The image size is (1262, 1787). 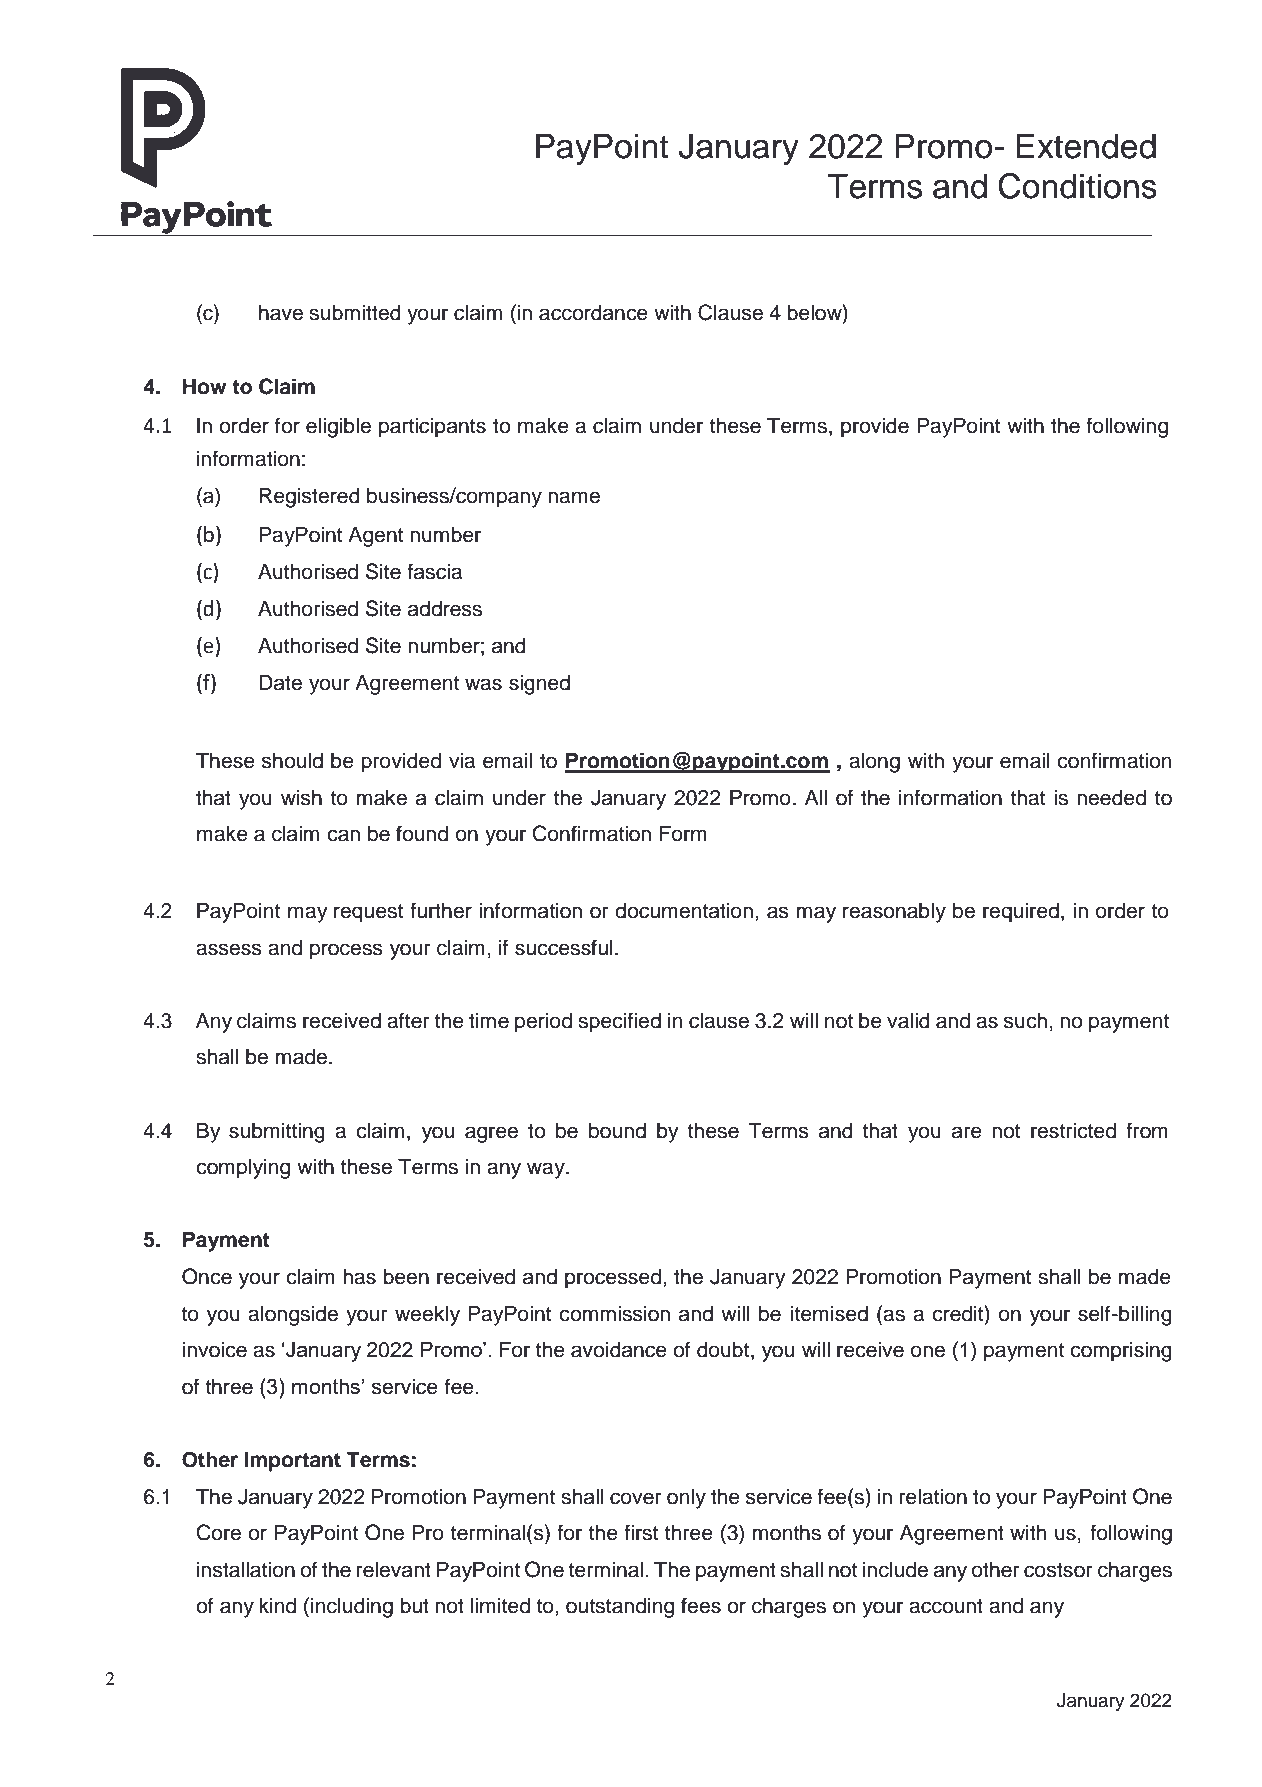 I want to click on including, so click(x=352, y=1608).
